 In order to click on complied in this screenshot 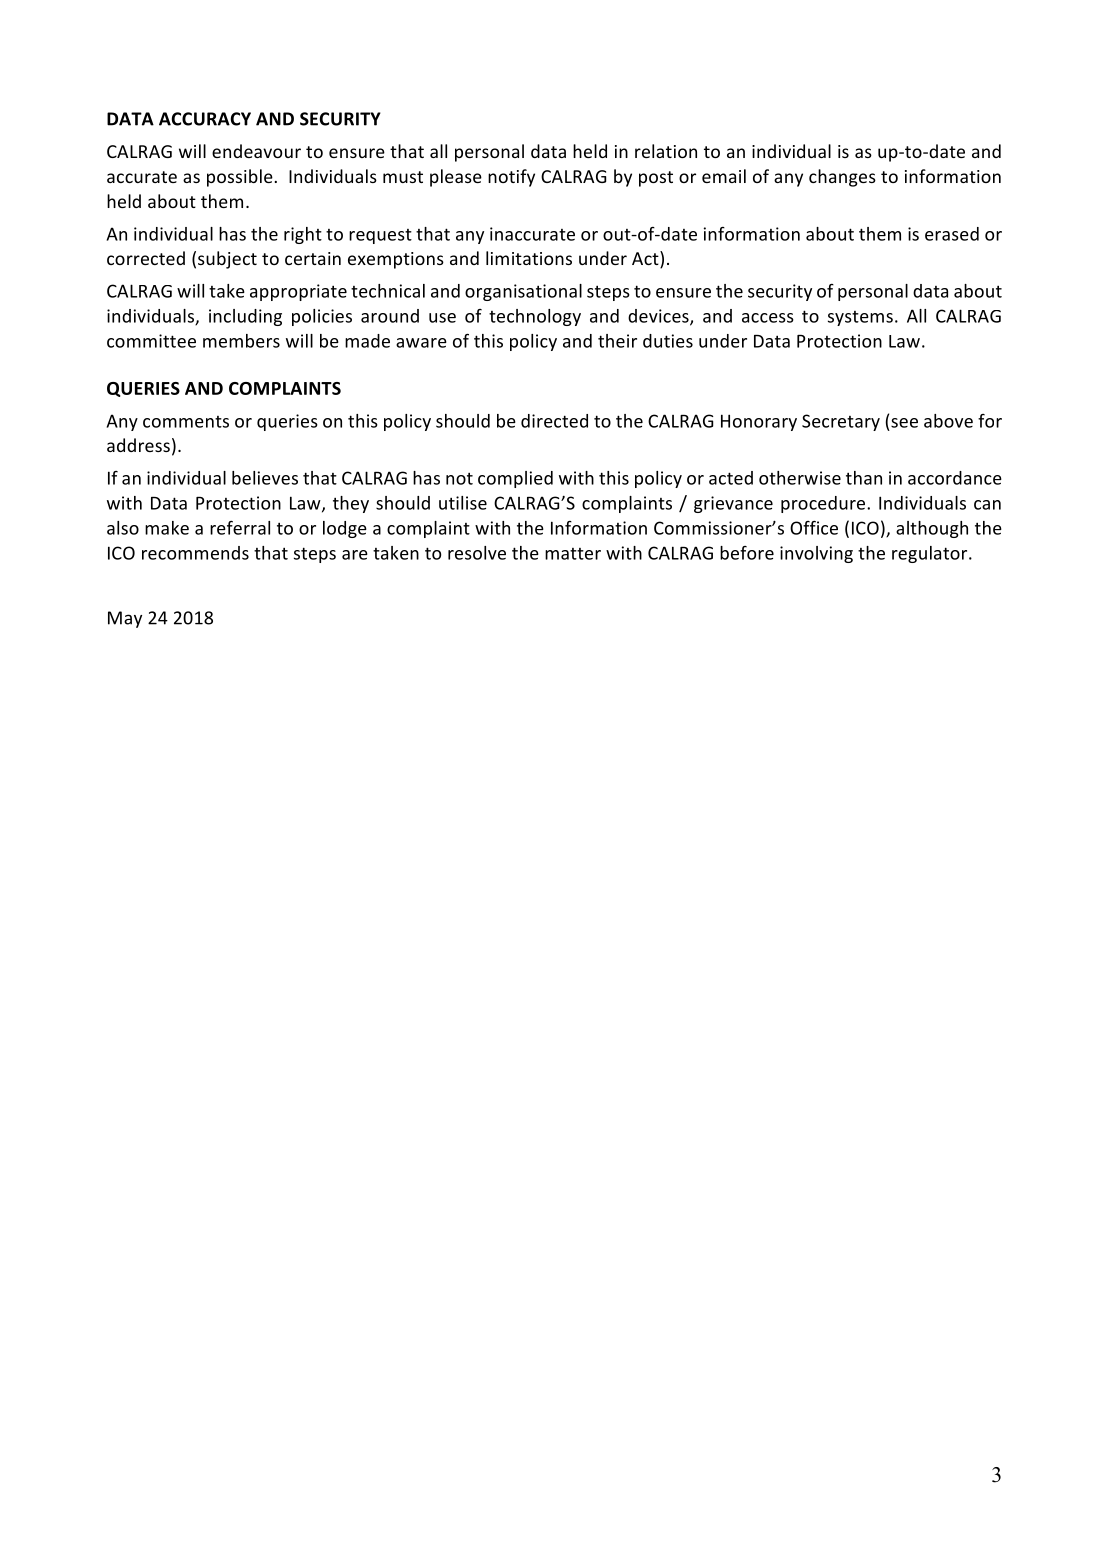, I will do `click(515, 479)`.
